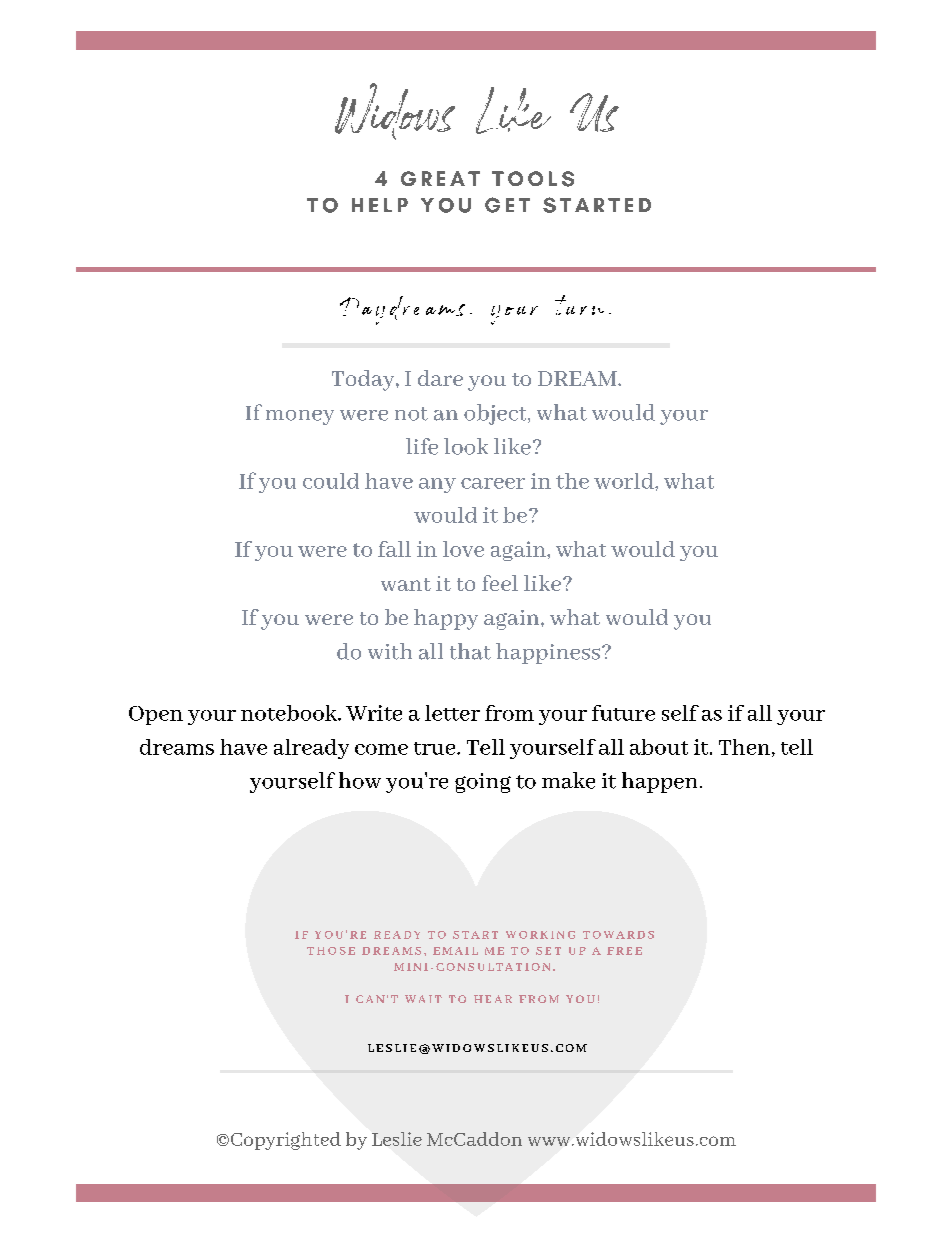  What do you see at coordinates (483, 783) in the image?
I see `going` at bounding box center [483, 783].
